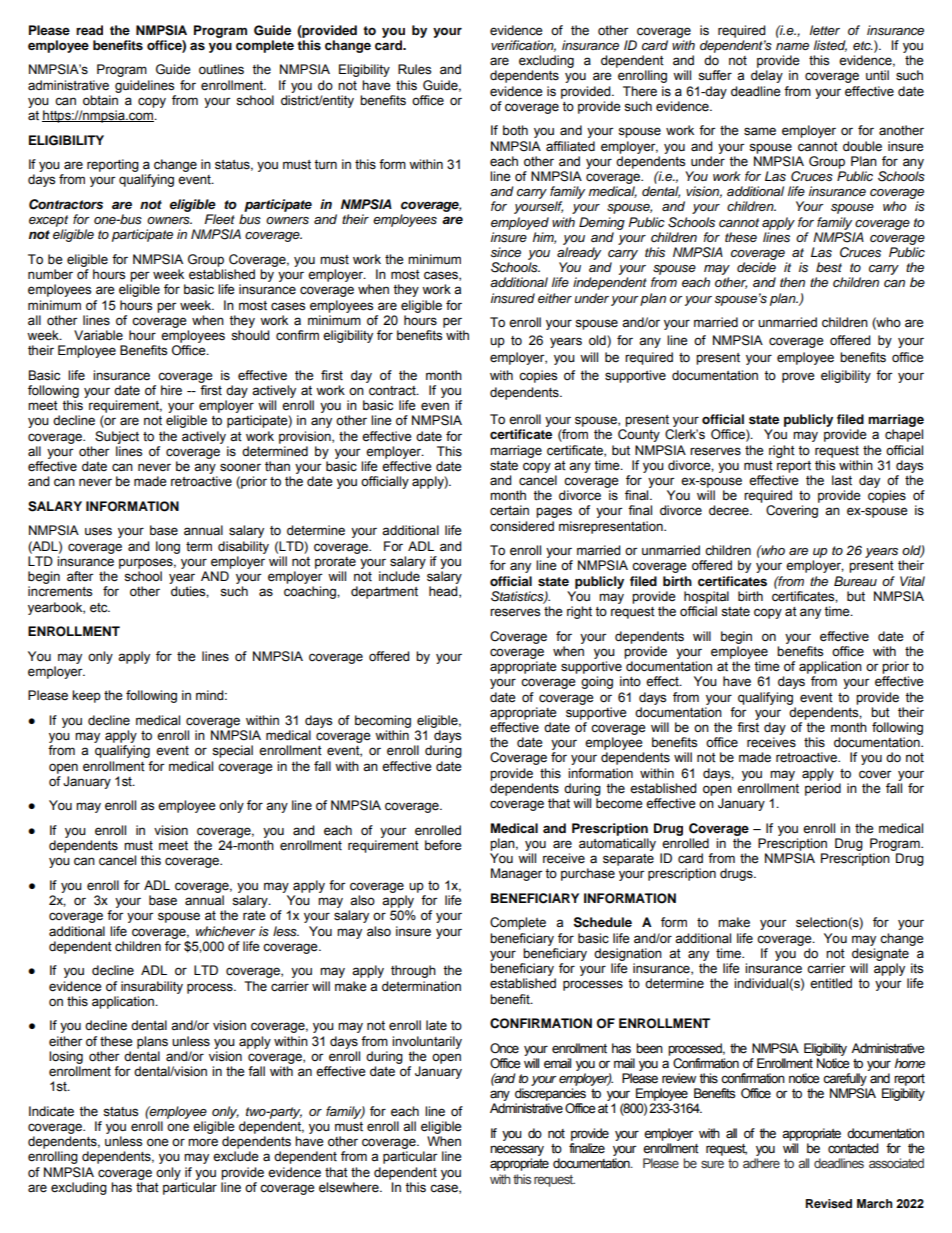 This page has width=952, height=1233. Describe the element at coordinates (98, 335) in the page. I see `Variable` at that location.
